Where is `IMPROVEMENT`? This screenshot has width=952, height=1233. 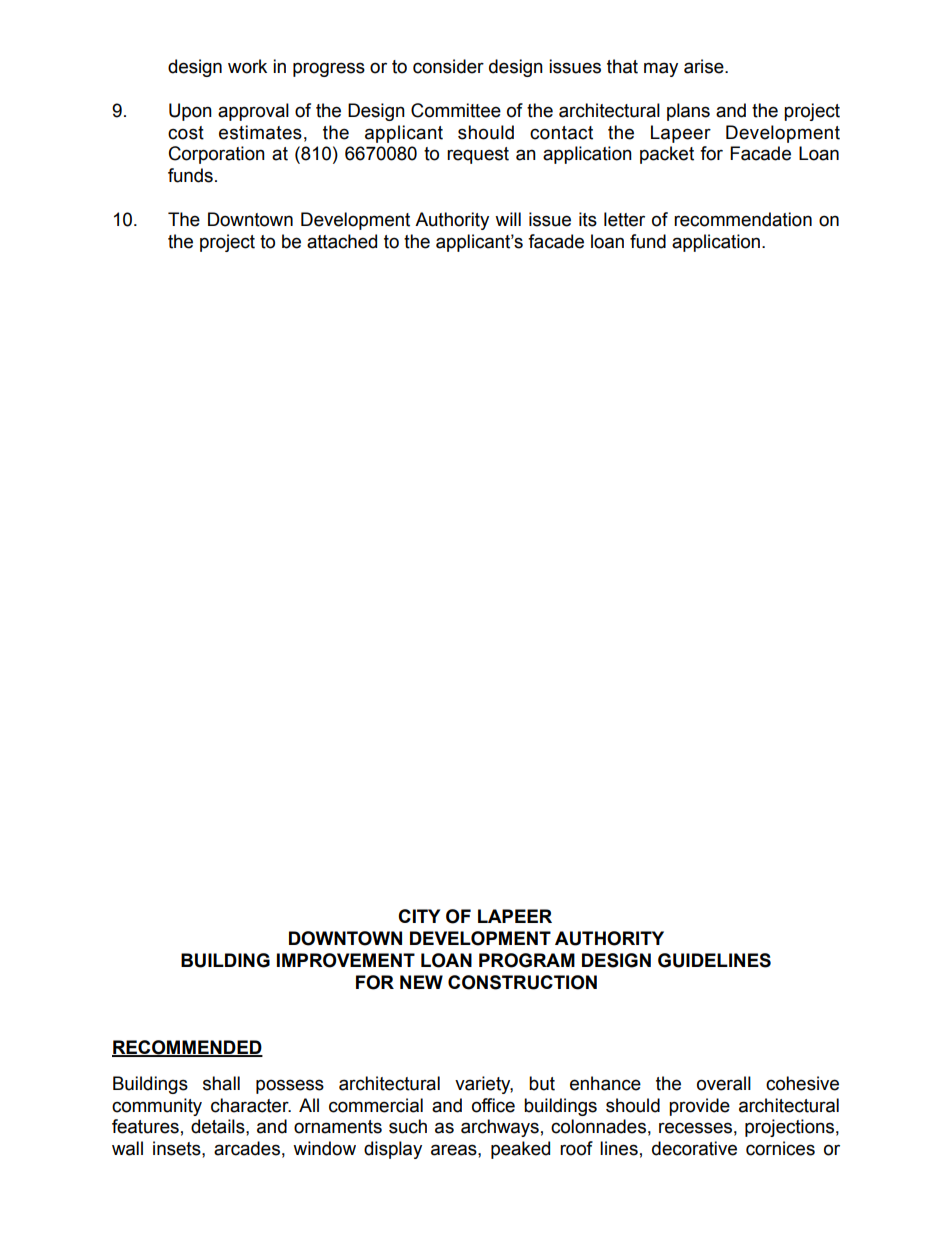
IMPROVEMENT is located at coordinates (346, 960).
